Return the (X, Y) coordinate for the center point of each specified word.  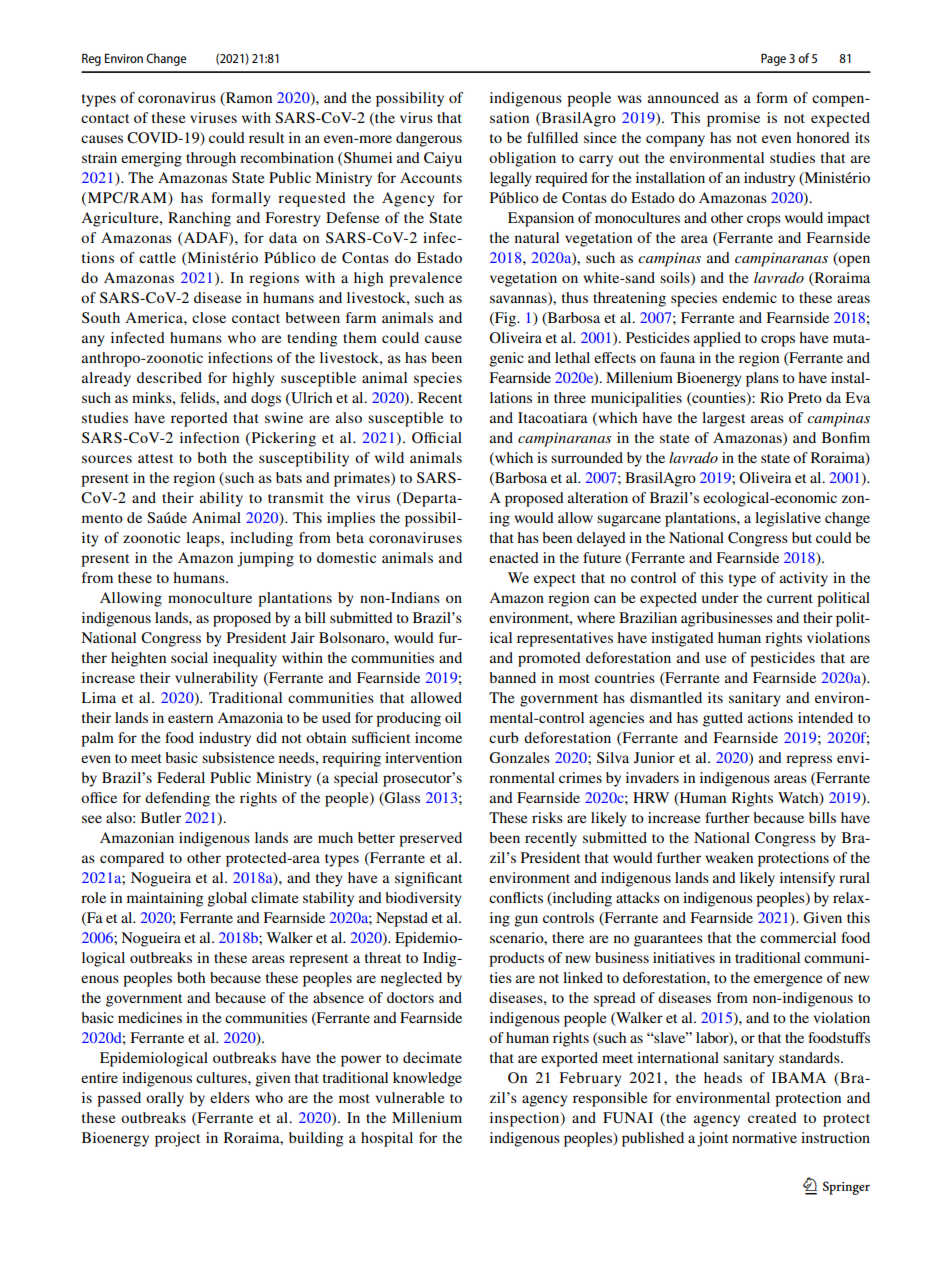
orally (165, 1099)
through (211, 159)
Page (773, 59)
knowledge (427, 1079)
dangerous (429, 139)
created (772, 1117)
